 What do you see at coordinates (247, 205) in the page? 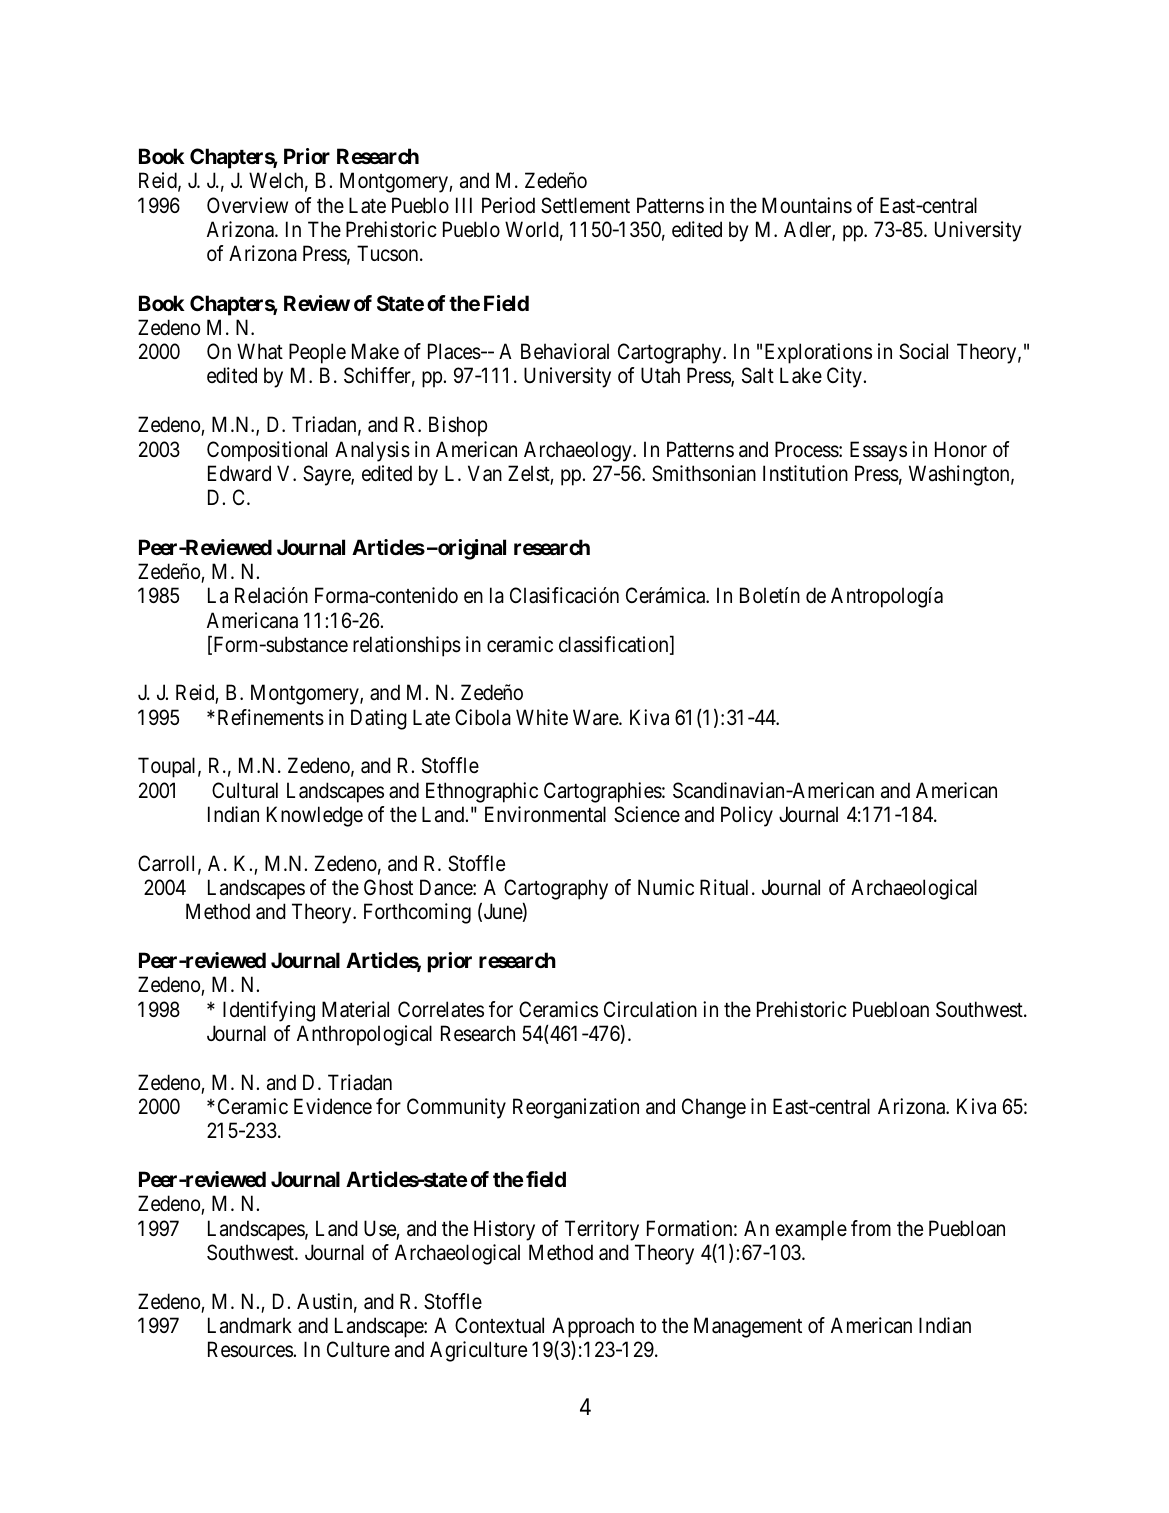
I see `Overview` at bounding box center [247, 205].
